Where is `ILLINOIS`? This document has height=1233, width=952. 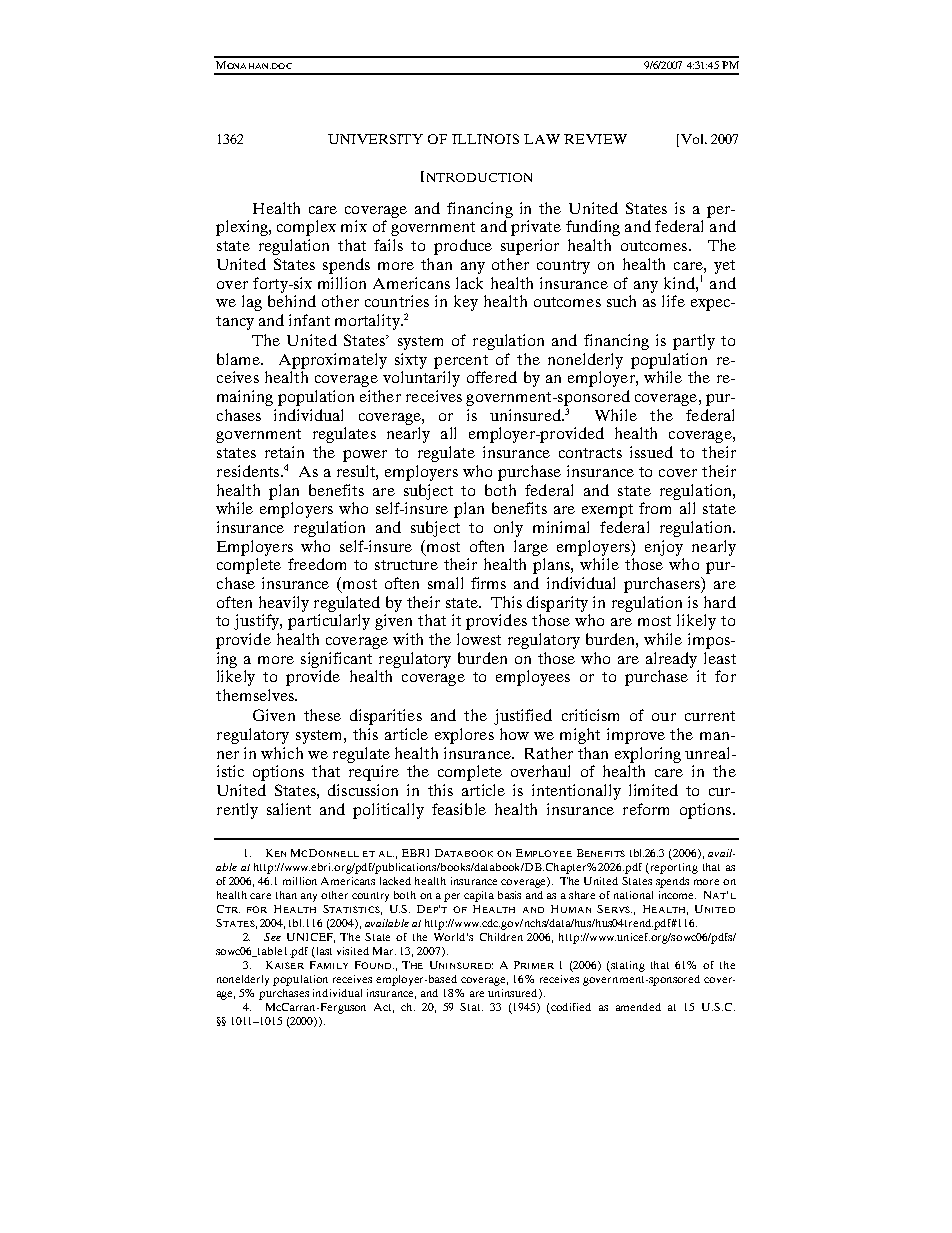 ILLINOIS is located at coordinates (485, 139).
